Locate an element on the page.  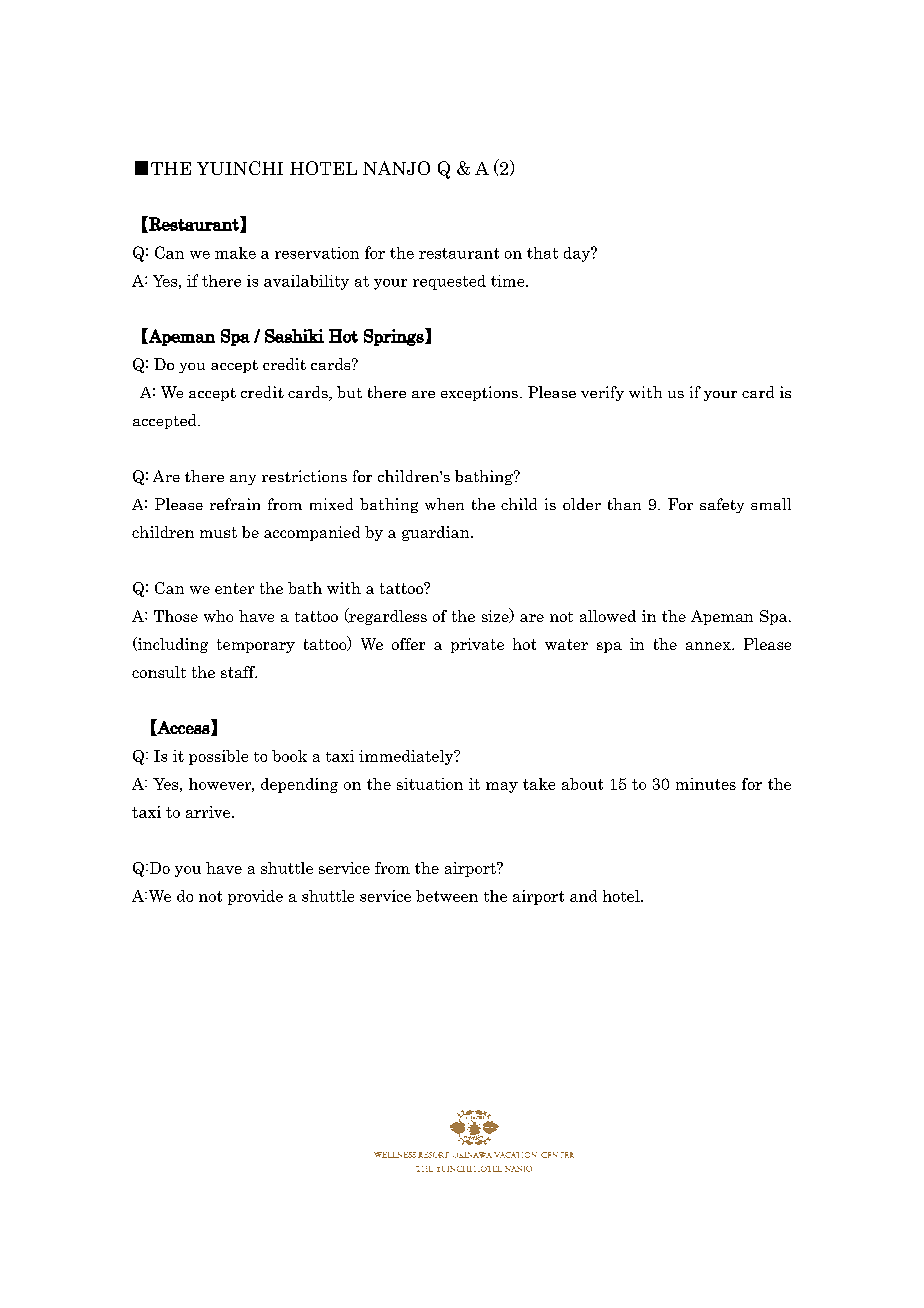
and is located at coordinates (583, 896).
